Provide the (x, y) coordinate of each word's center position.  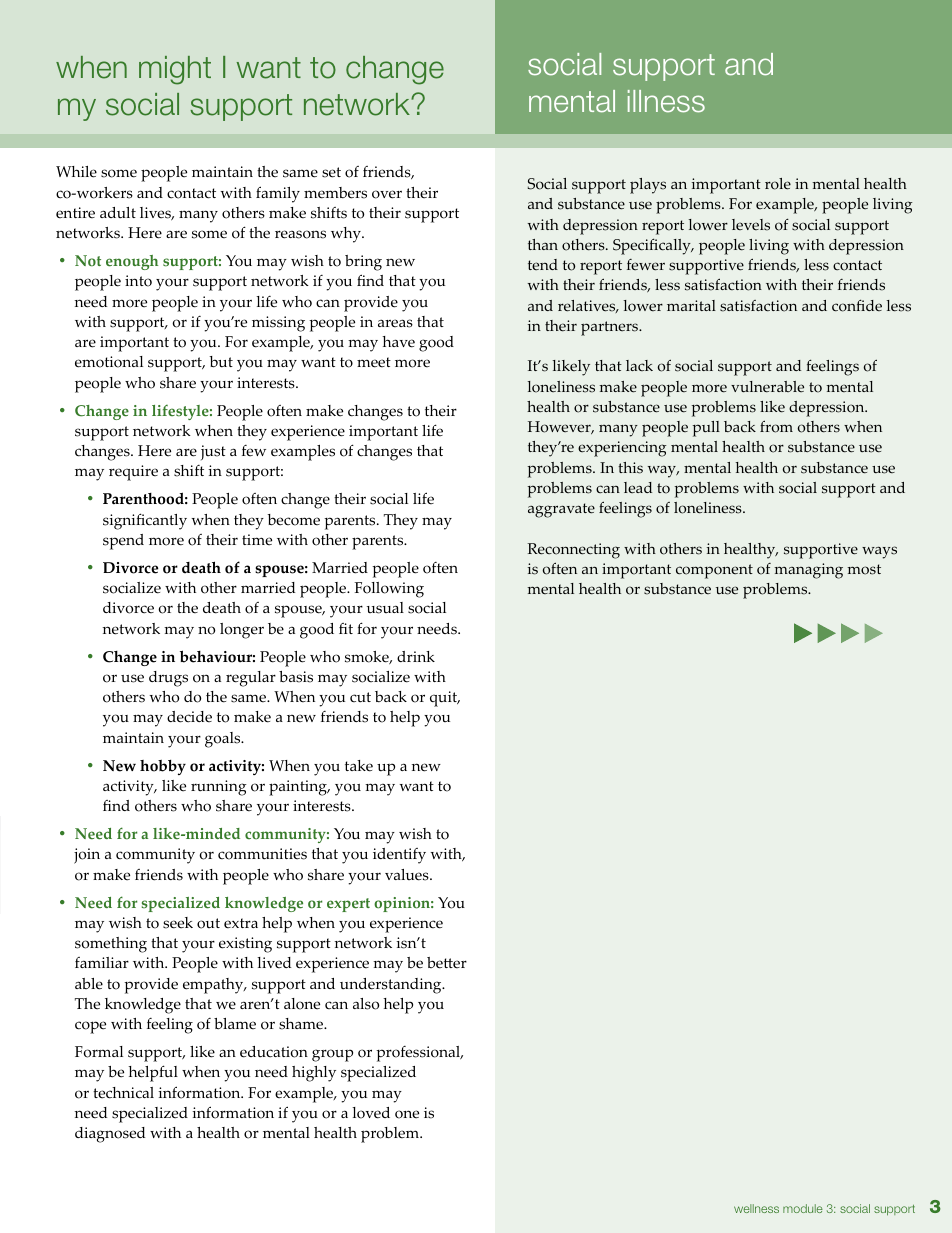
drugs (168, 679)
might (175, 70)
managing (808, 571)
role (778, 184)
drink (416, 656)
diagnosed (110, 1135)
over (387, 194)
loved (371, 1113)
